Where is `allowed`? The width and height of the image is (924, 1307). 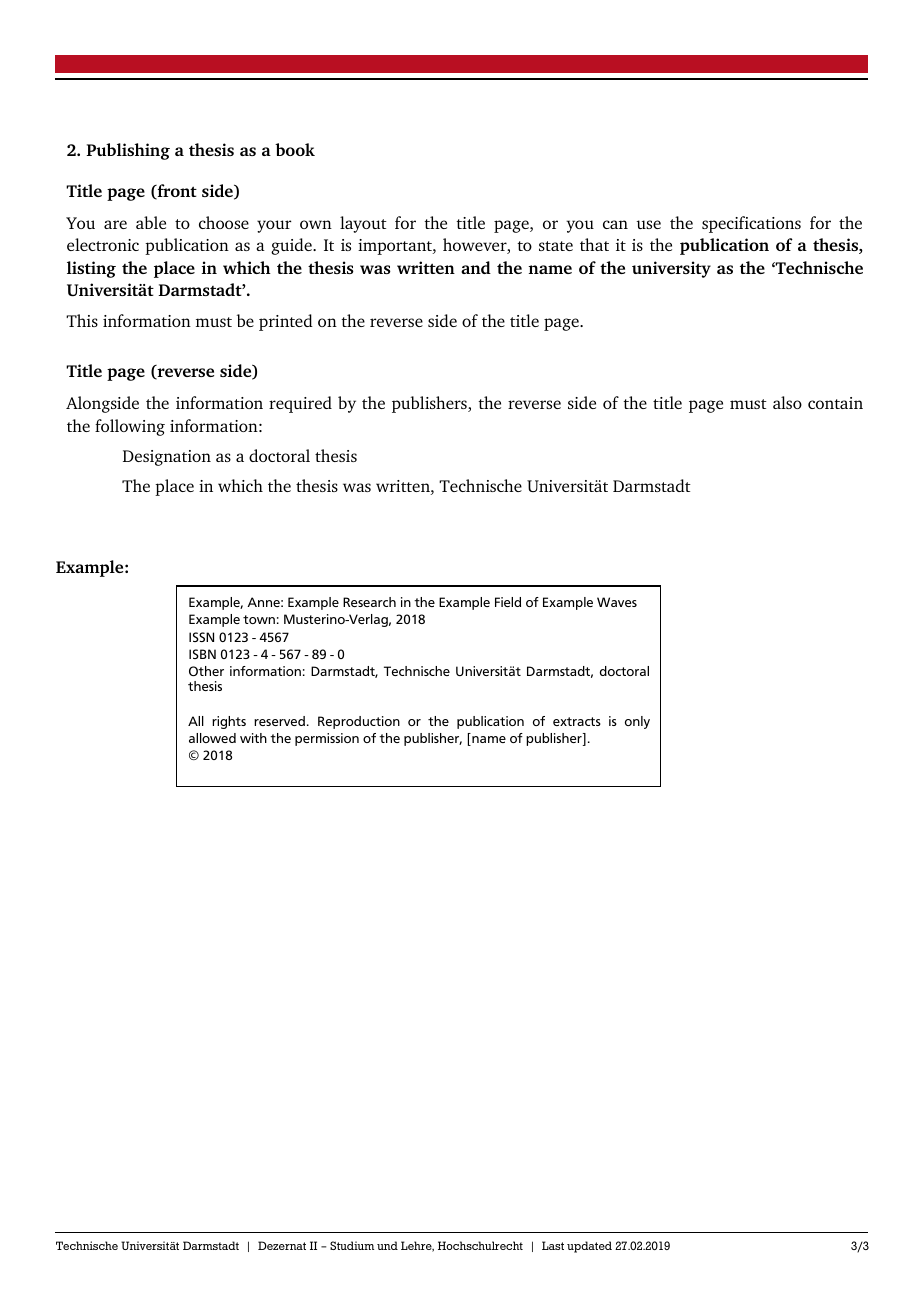 allowed is located at coordinates (212, 738).
